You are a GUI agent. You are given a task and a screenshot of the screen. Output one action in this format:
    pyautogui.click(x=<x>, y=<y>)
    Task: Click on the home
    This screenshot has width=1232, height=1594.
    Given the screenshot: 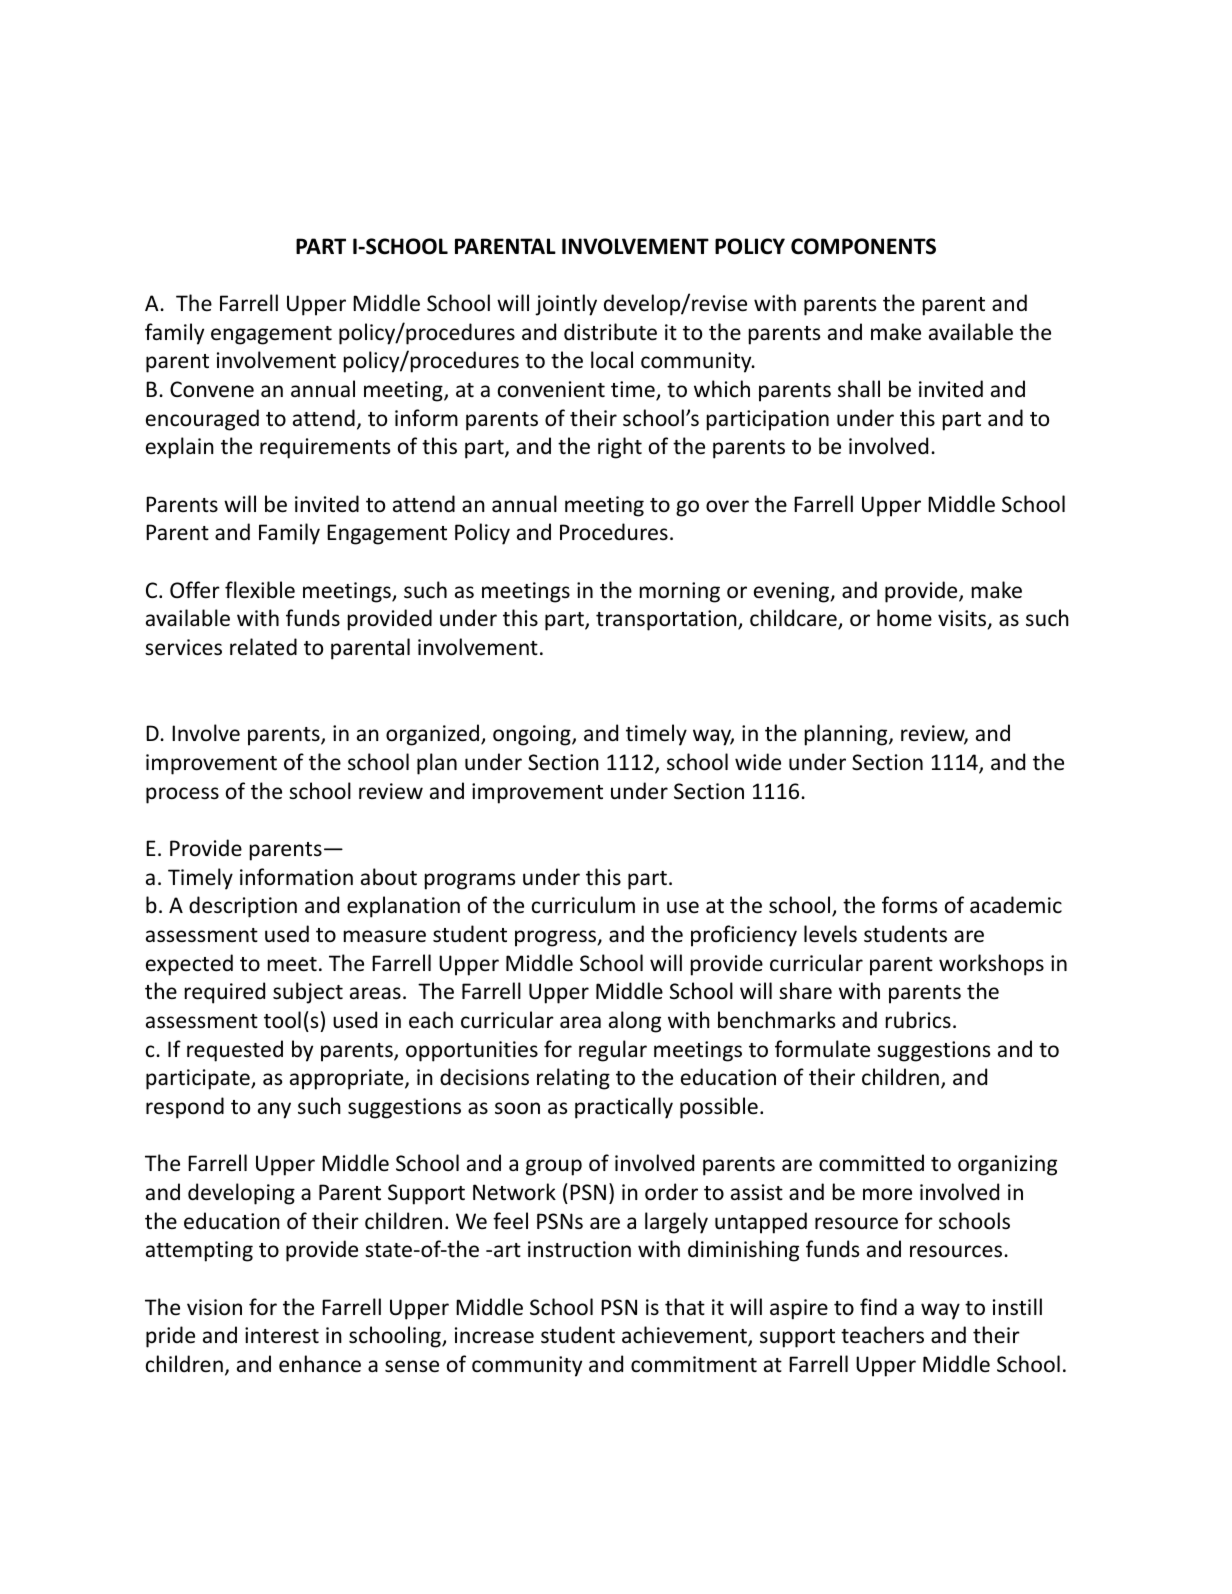 What is the action you would take?
    pyautogui.click(x=904, y=618)
